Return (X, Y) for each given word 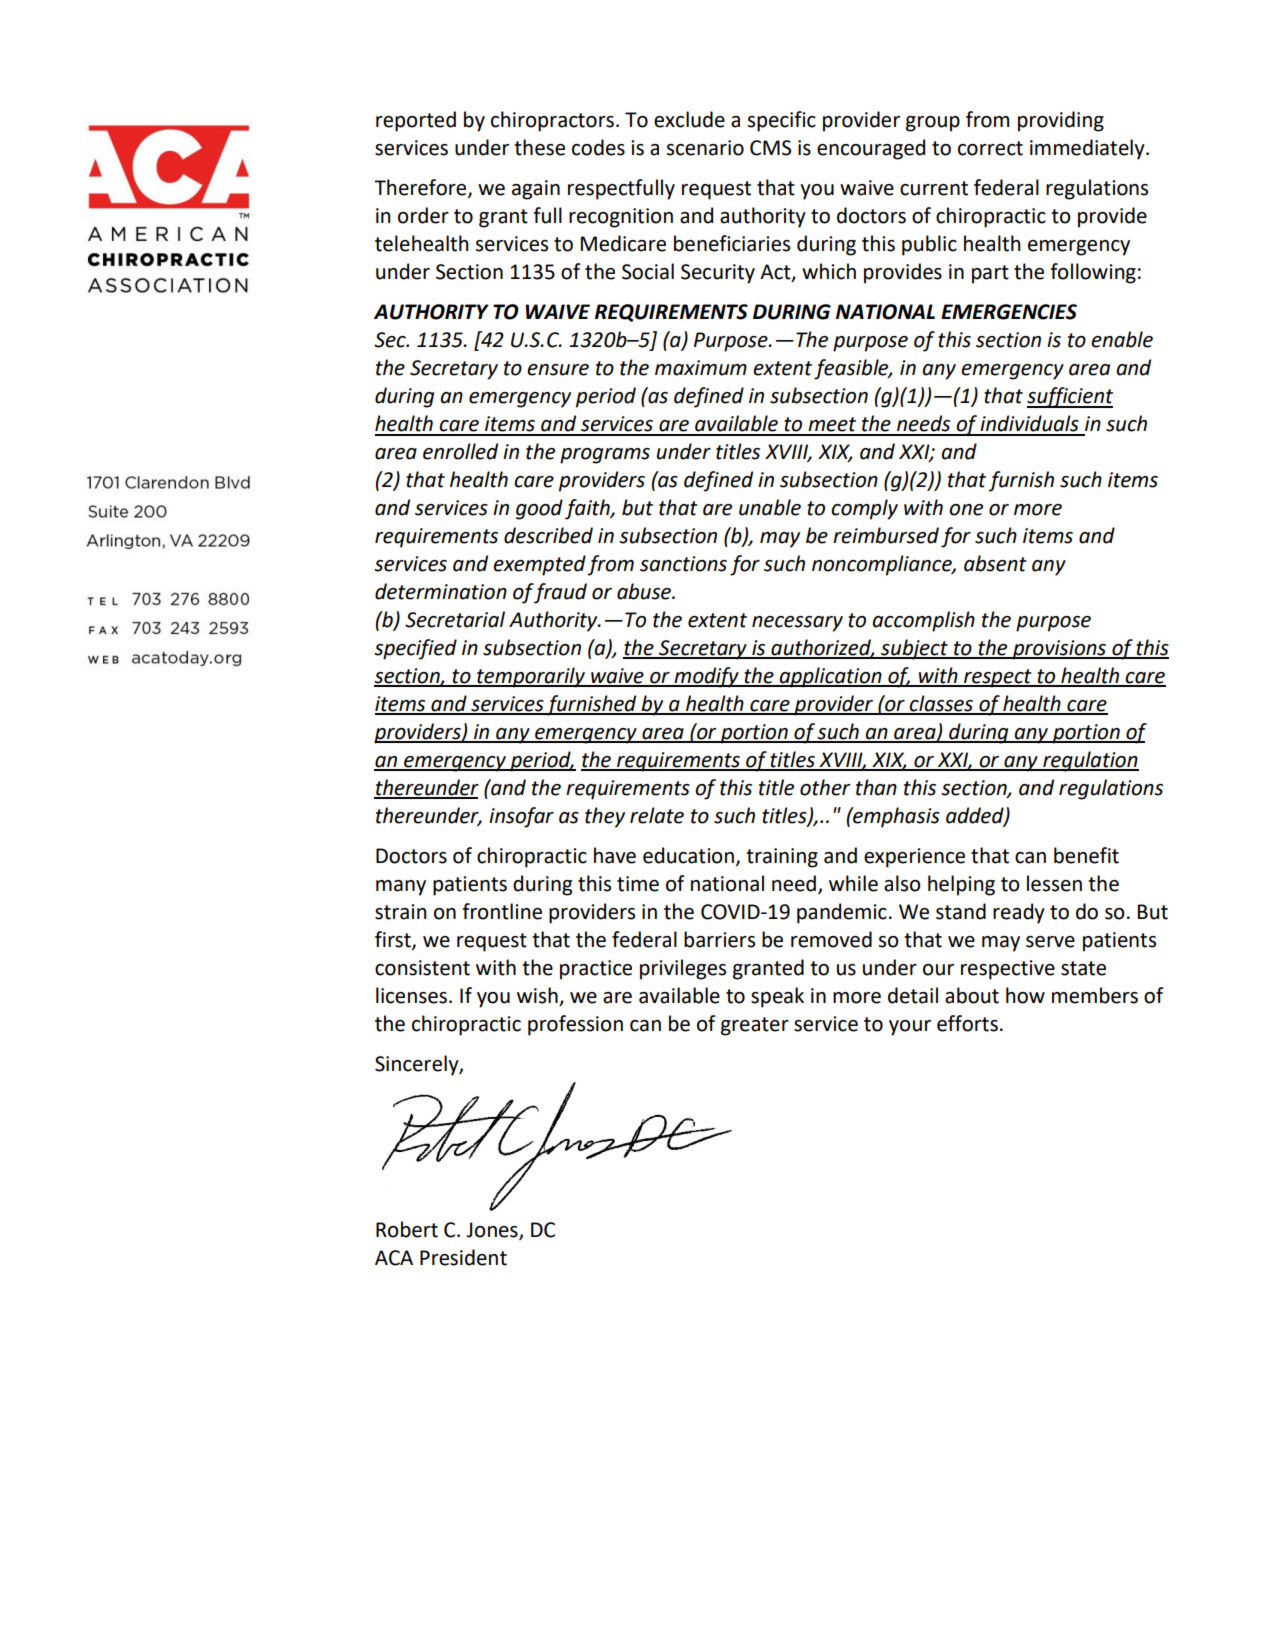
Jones (493, 1231)
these (539, 147)
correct (990, 148)
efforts (967, 1023)
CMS (770, 148)
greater (755, 1026)
